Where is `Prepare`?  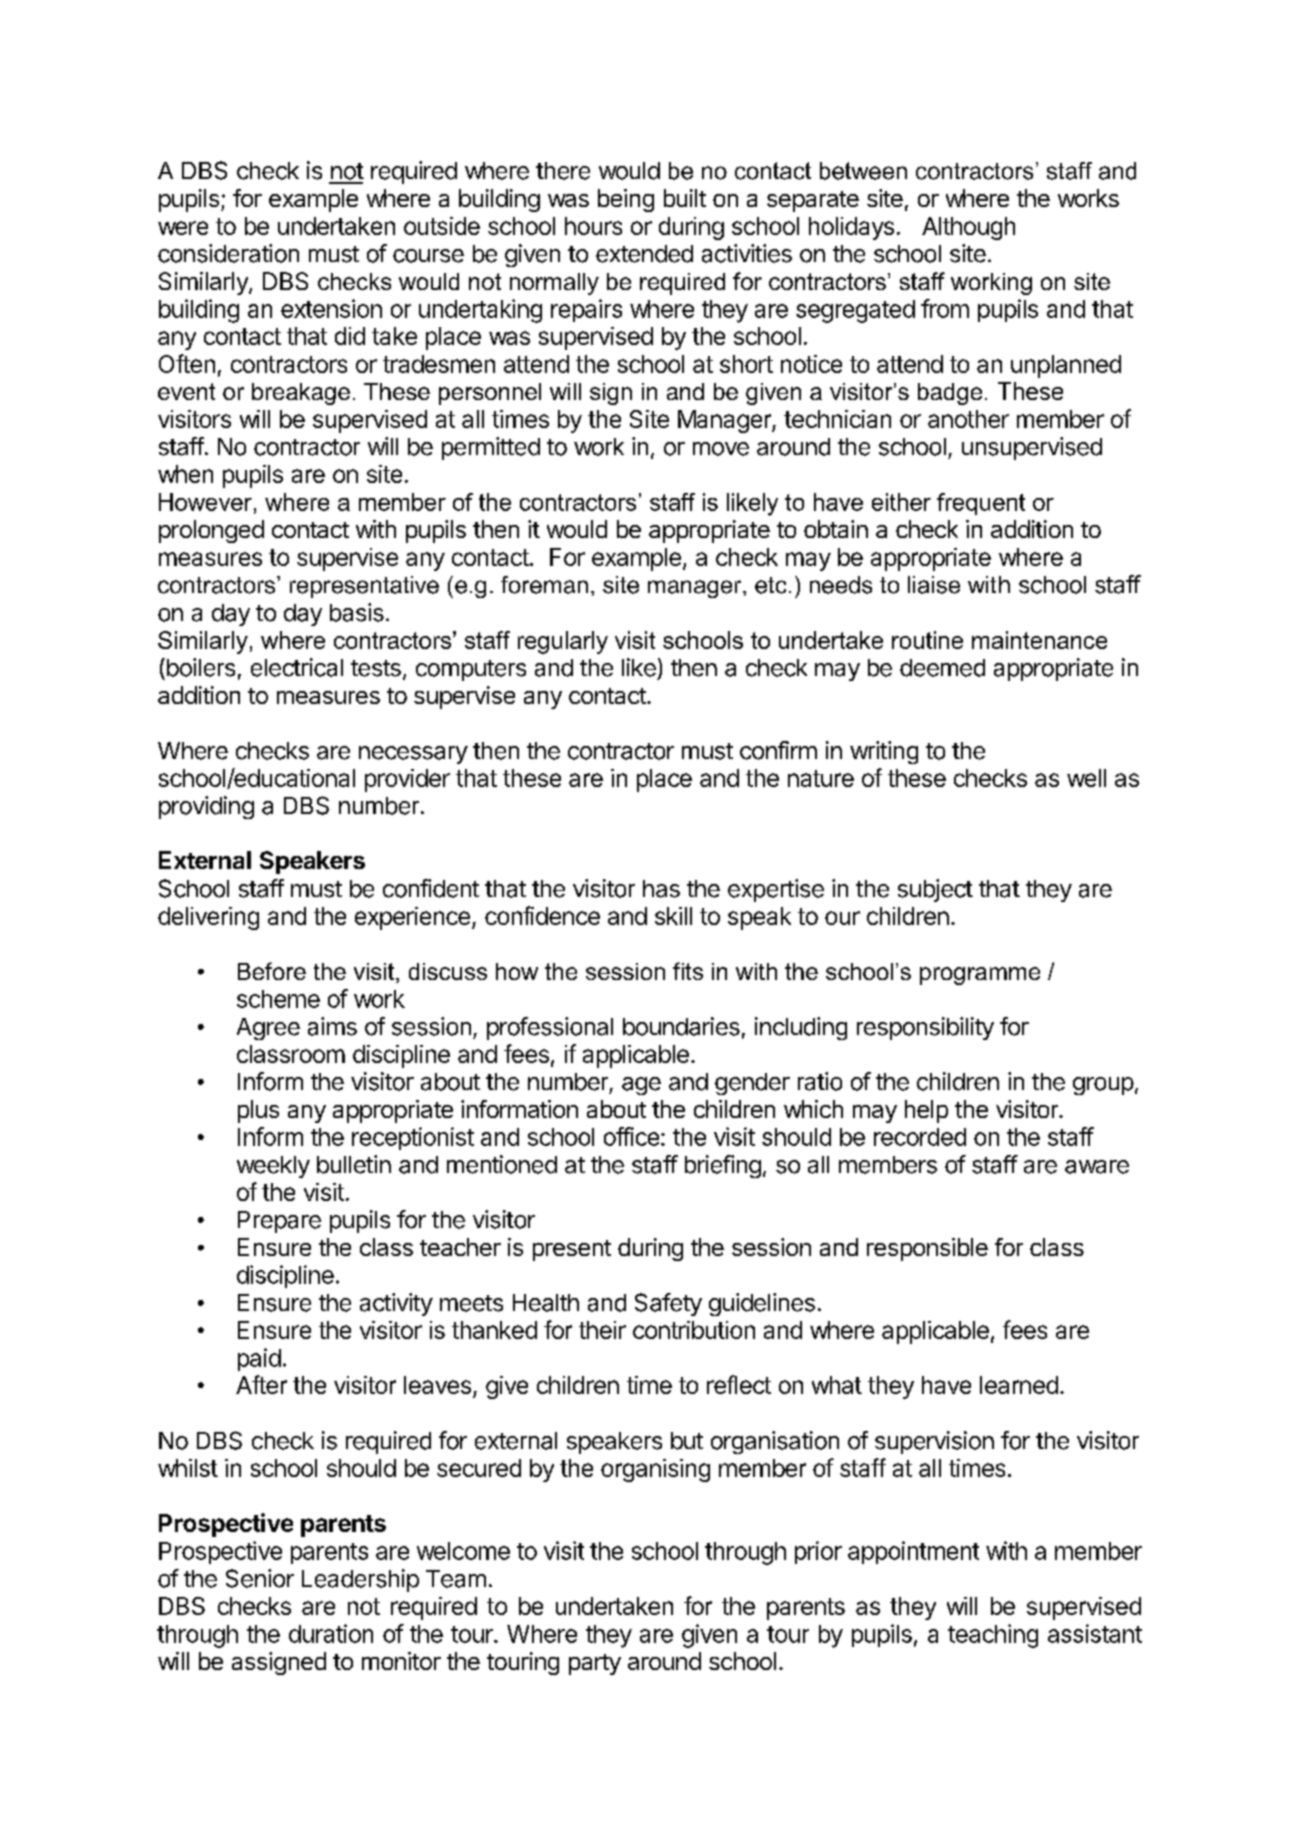
Prepare is located at coordinates (279, 1222).
